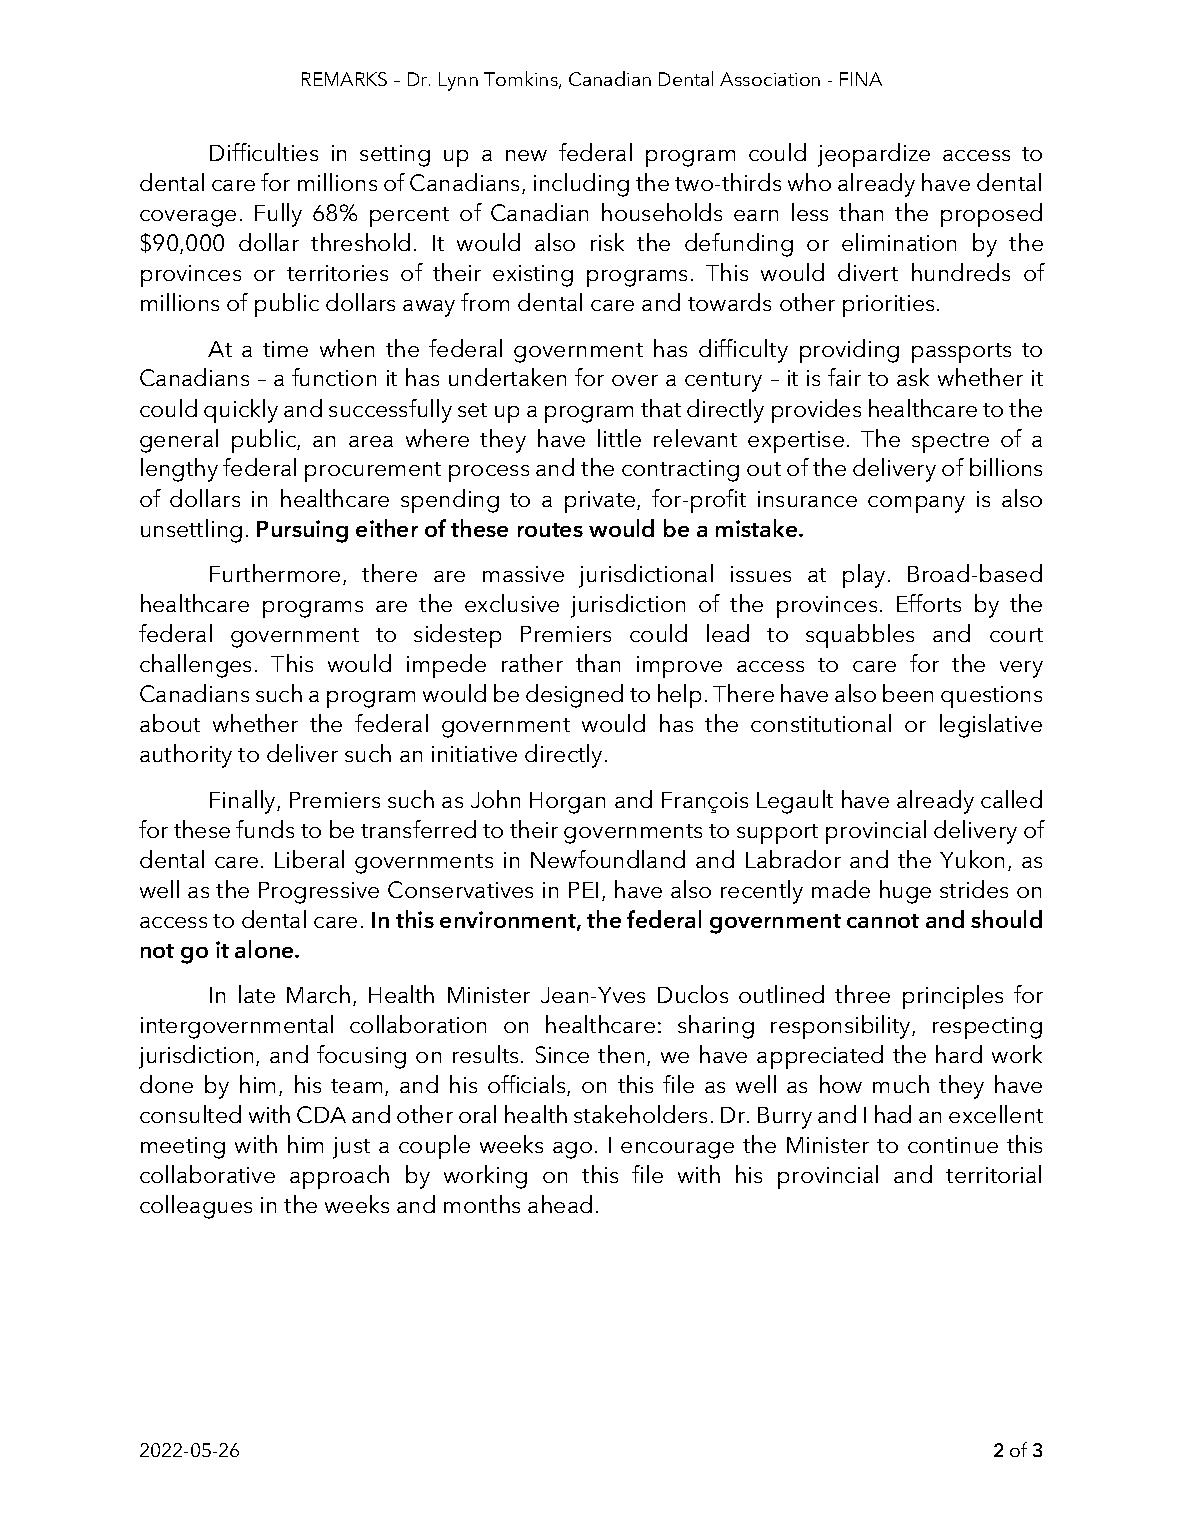 The image size is (1183, 1531). What do you see at coordinates (953, 997) in the image?
I see `principles` at bounding box center [953, 997].
